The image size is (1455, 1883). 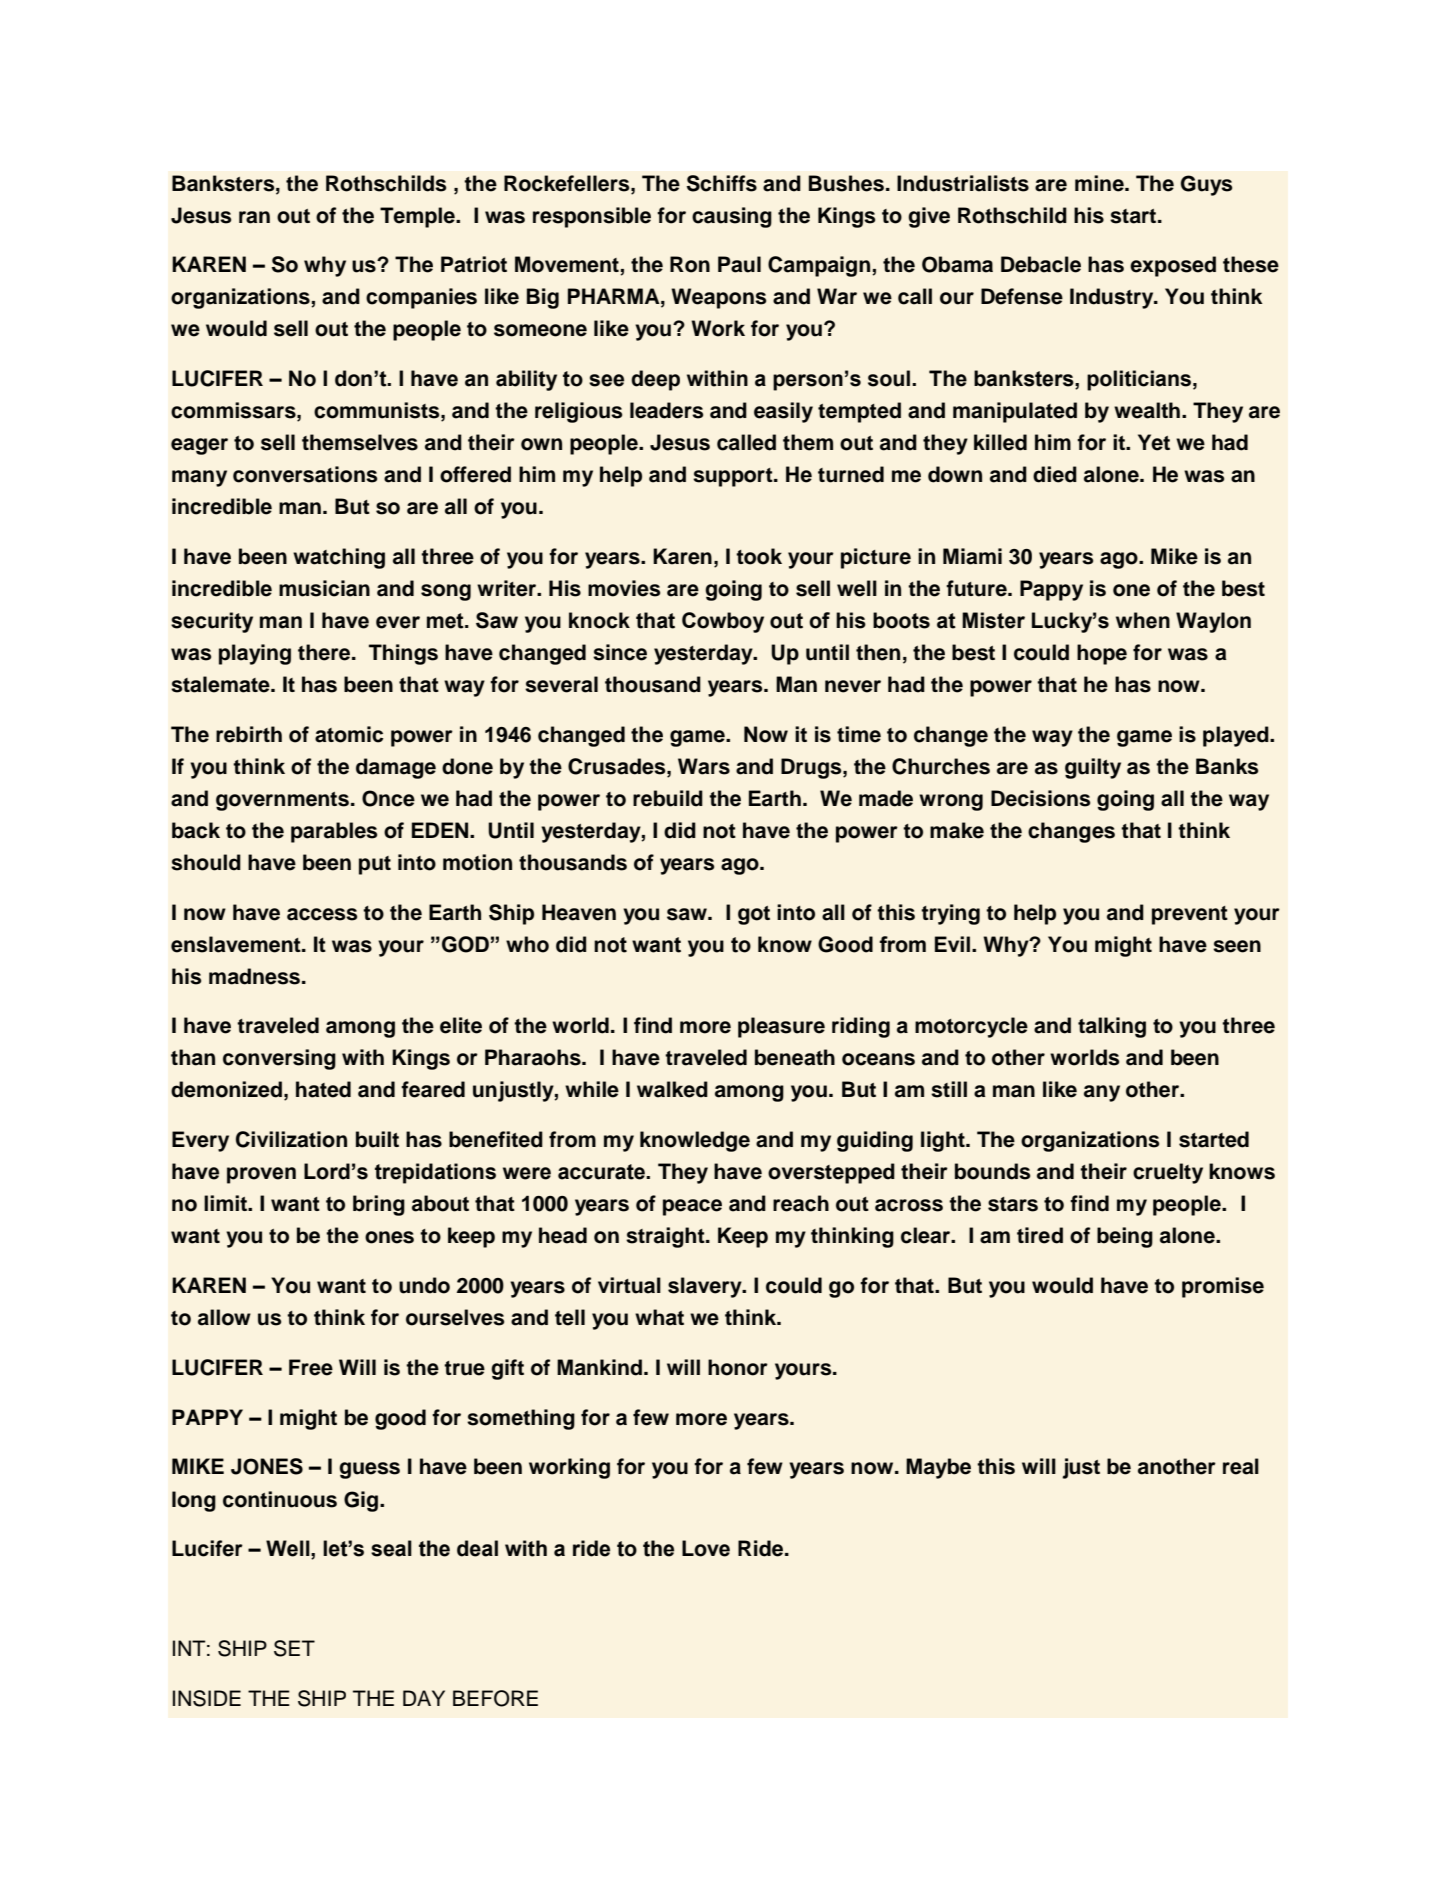 I want to click on when, so click(x=1143, y=620).
